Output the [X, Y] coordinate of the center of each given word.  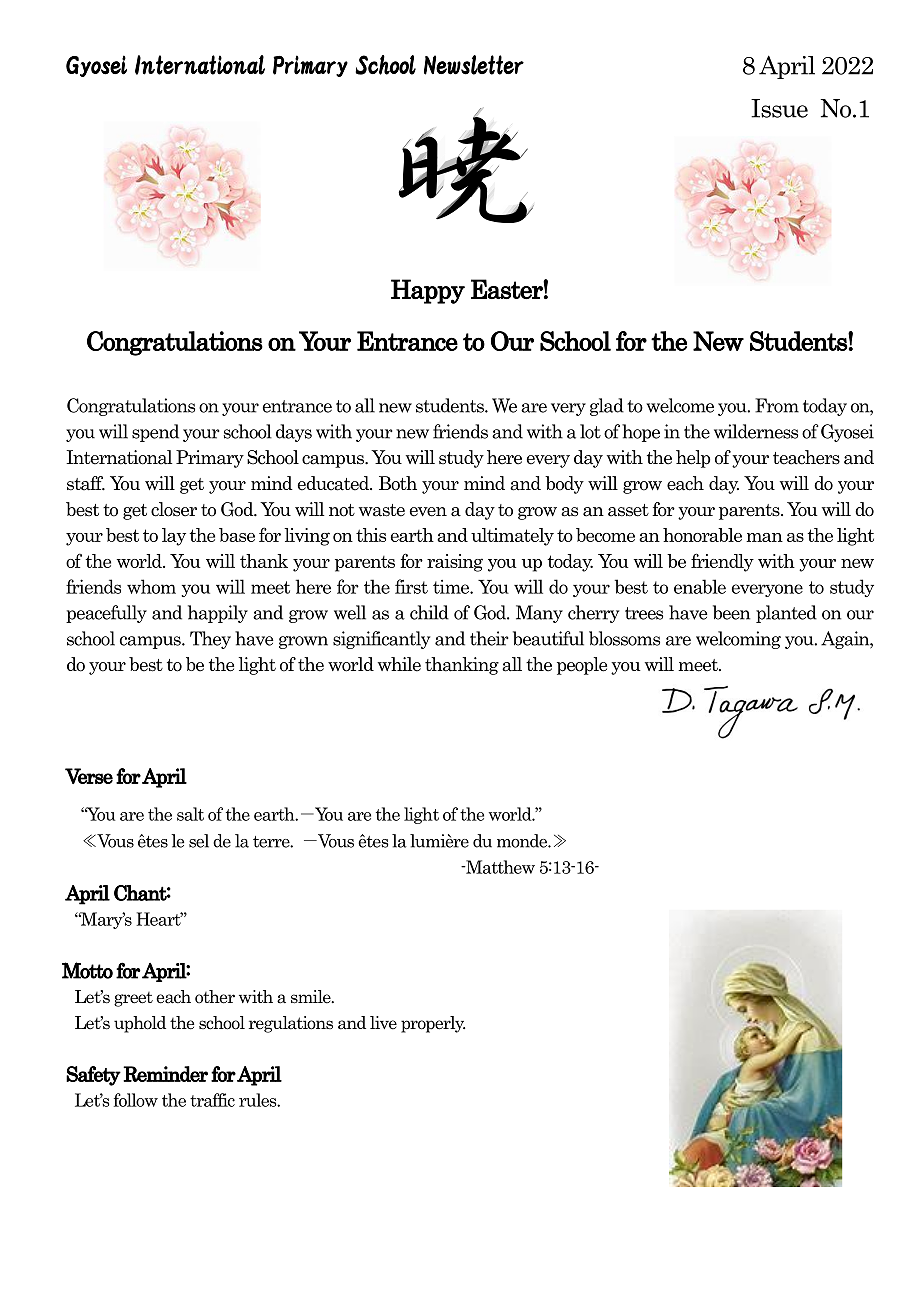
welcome [680, 405]
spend [155, 433]
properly [433, 1024]
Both [398, 483]
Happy [428, 291]
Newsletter [474, 65]
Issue [779, 108]
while [399, 664]
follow [136, 1100]
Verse [89, 776]
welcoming [738, 640]
